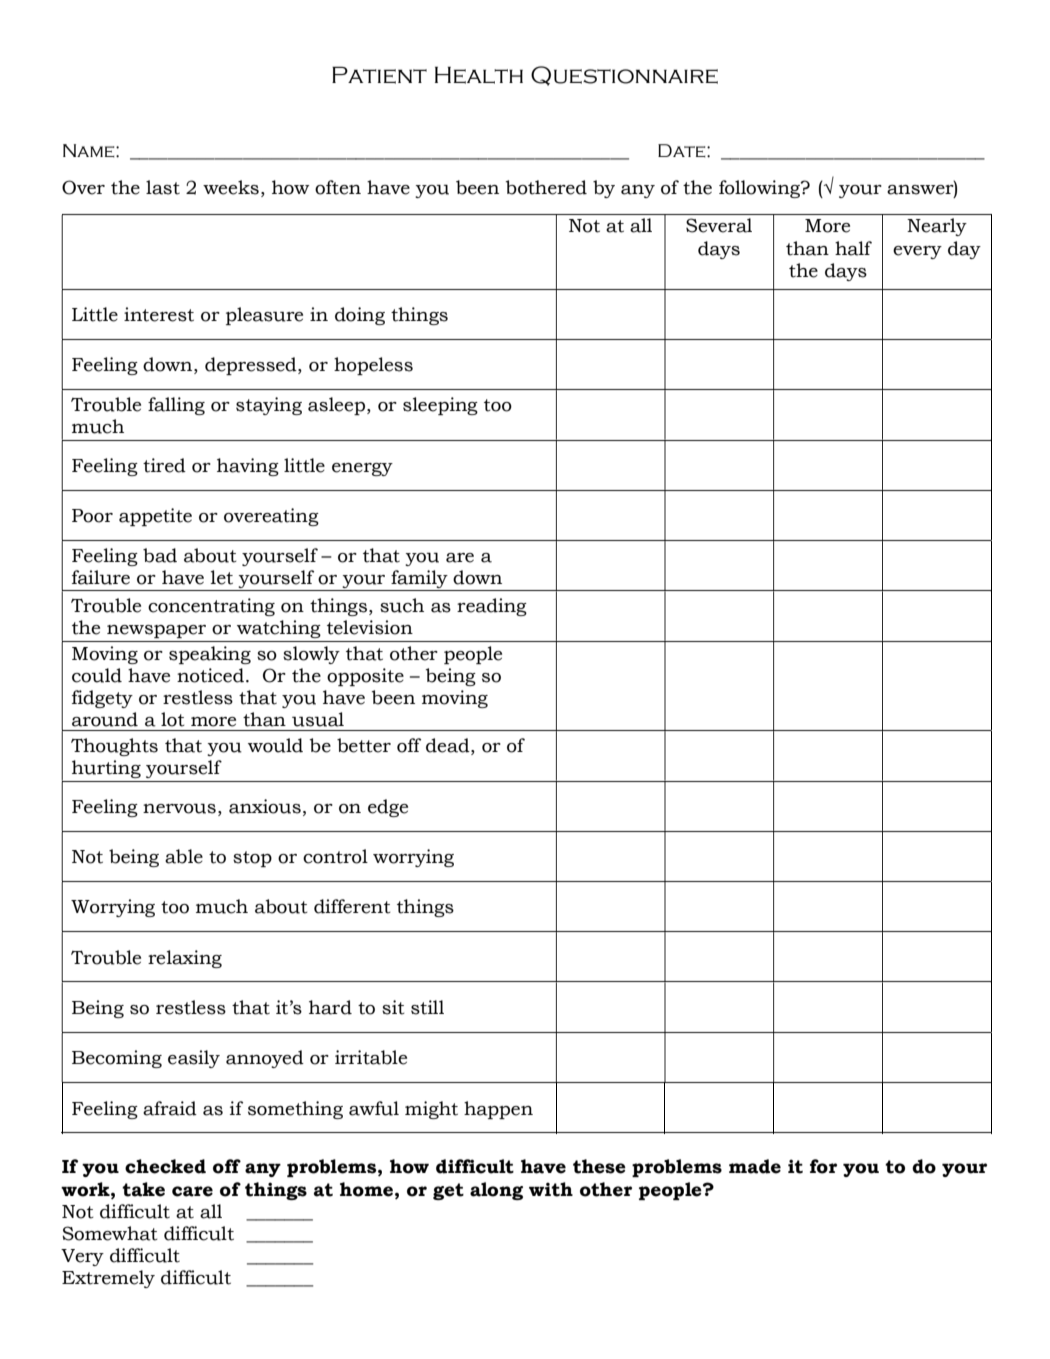  I want to click on still, so click(427, 1007).
